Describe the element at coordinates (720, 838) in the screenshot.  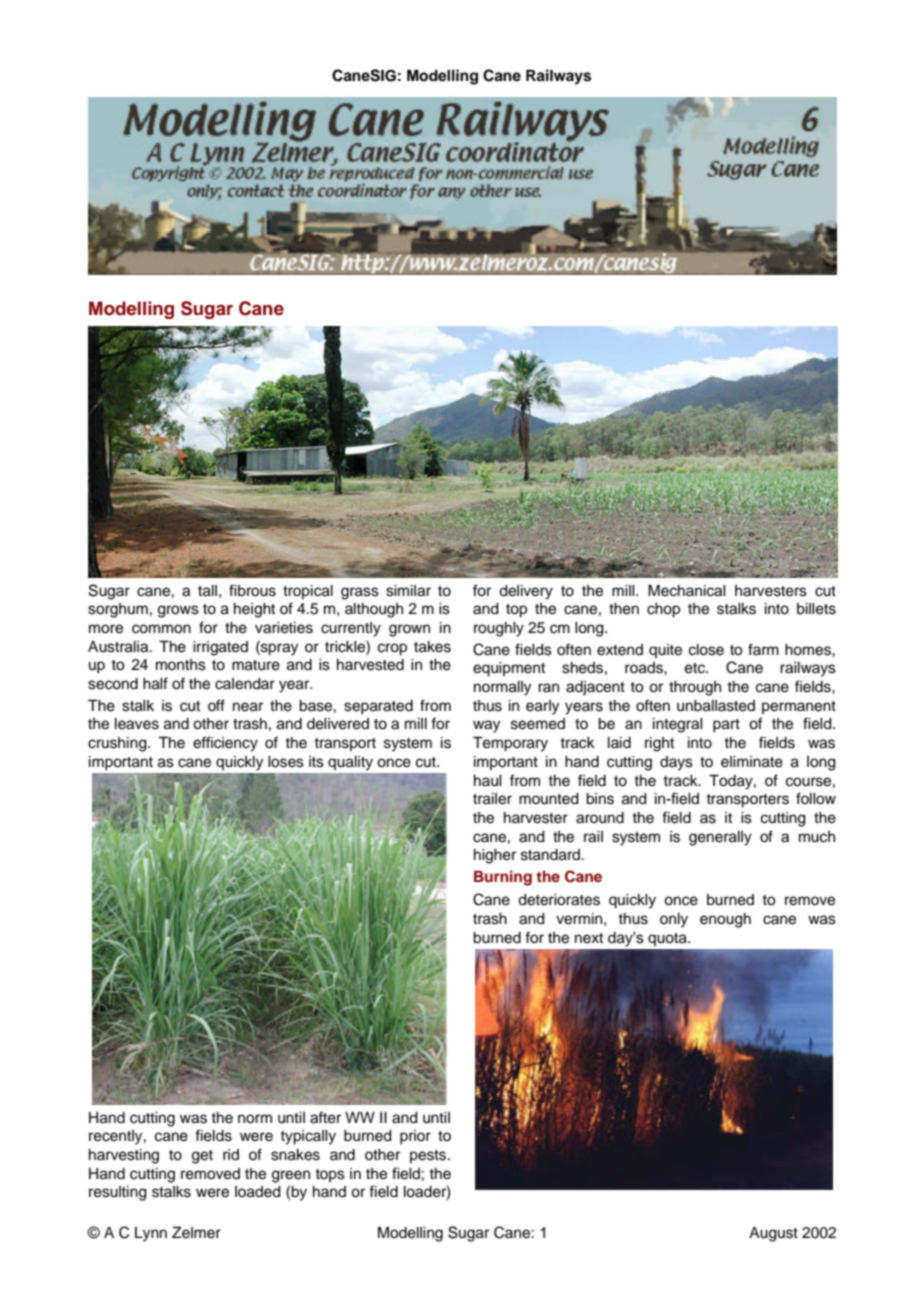
I see `generally` at that location.
